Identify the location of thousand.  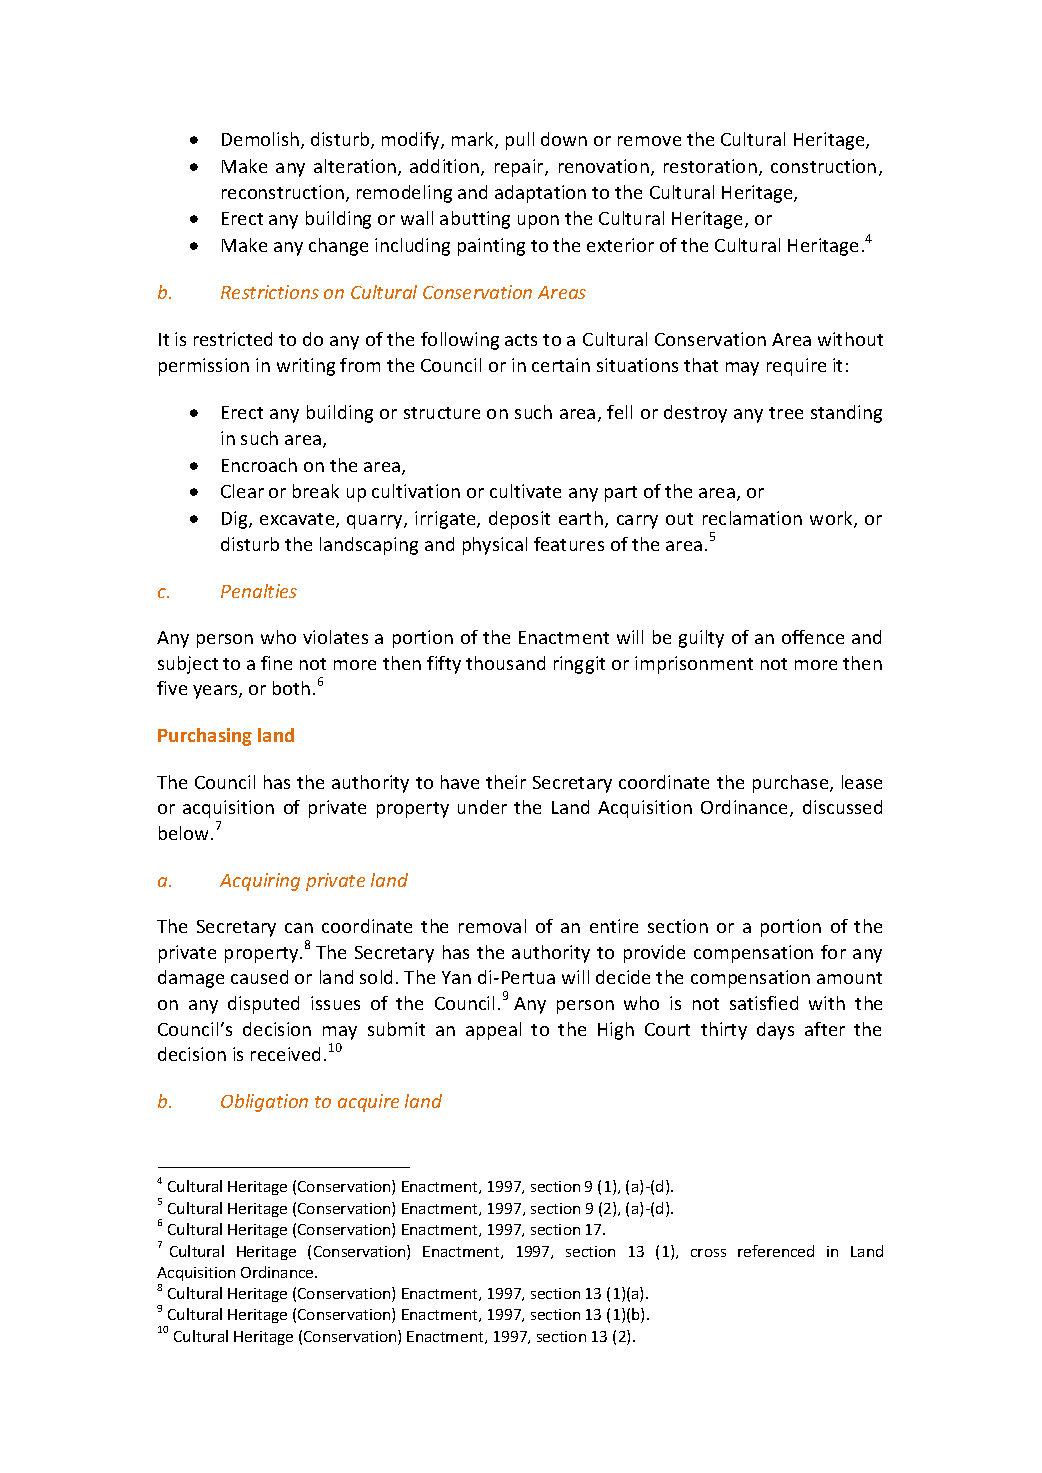
(505, 663).
